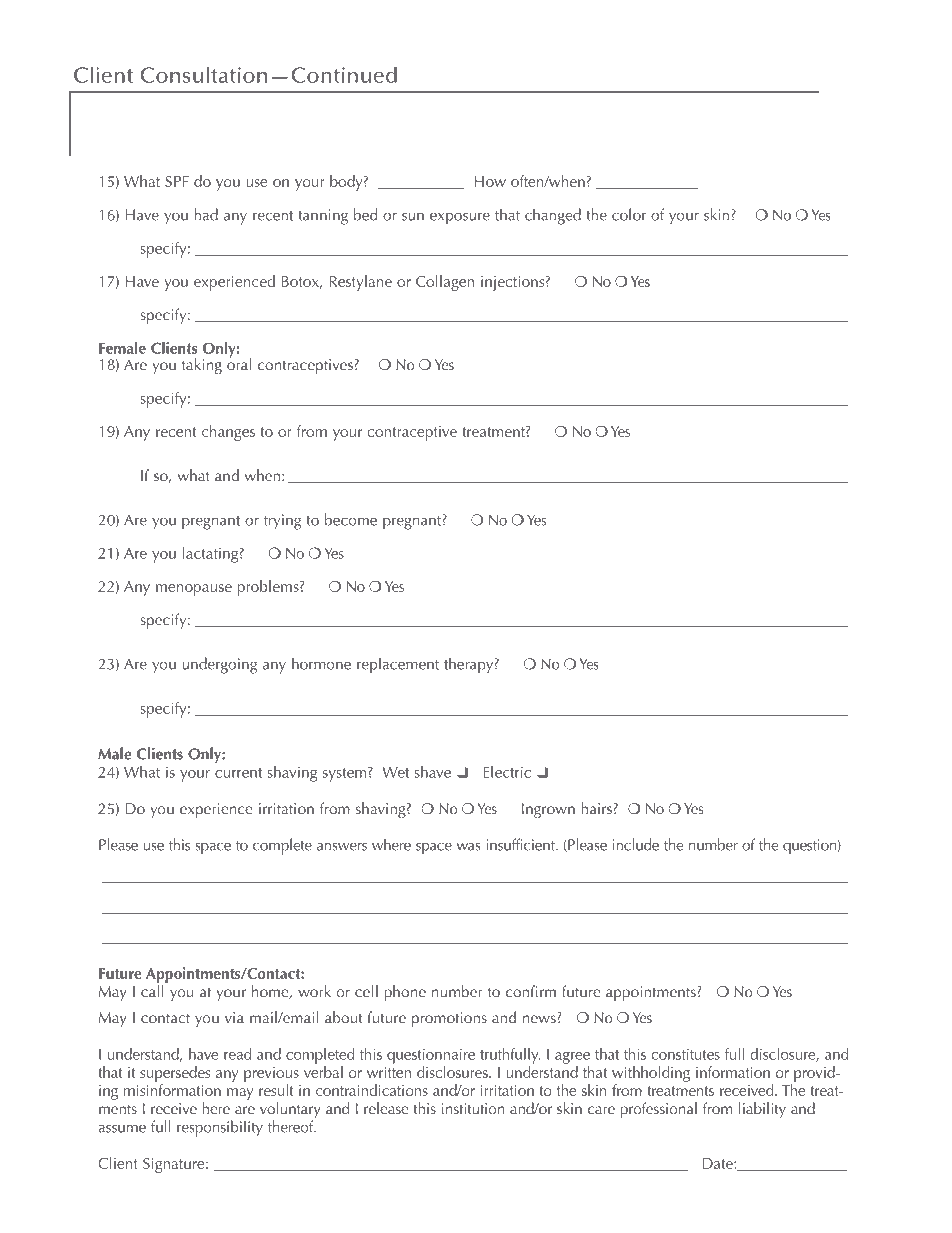 This screenshot has width=952, height=1233. What do you see at coordinates (596, 808) in the screenshot?
I see `hairs` at bounding box center [596, 808].
